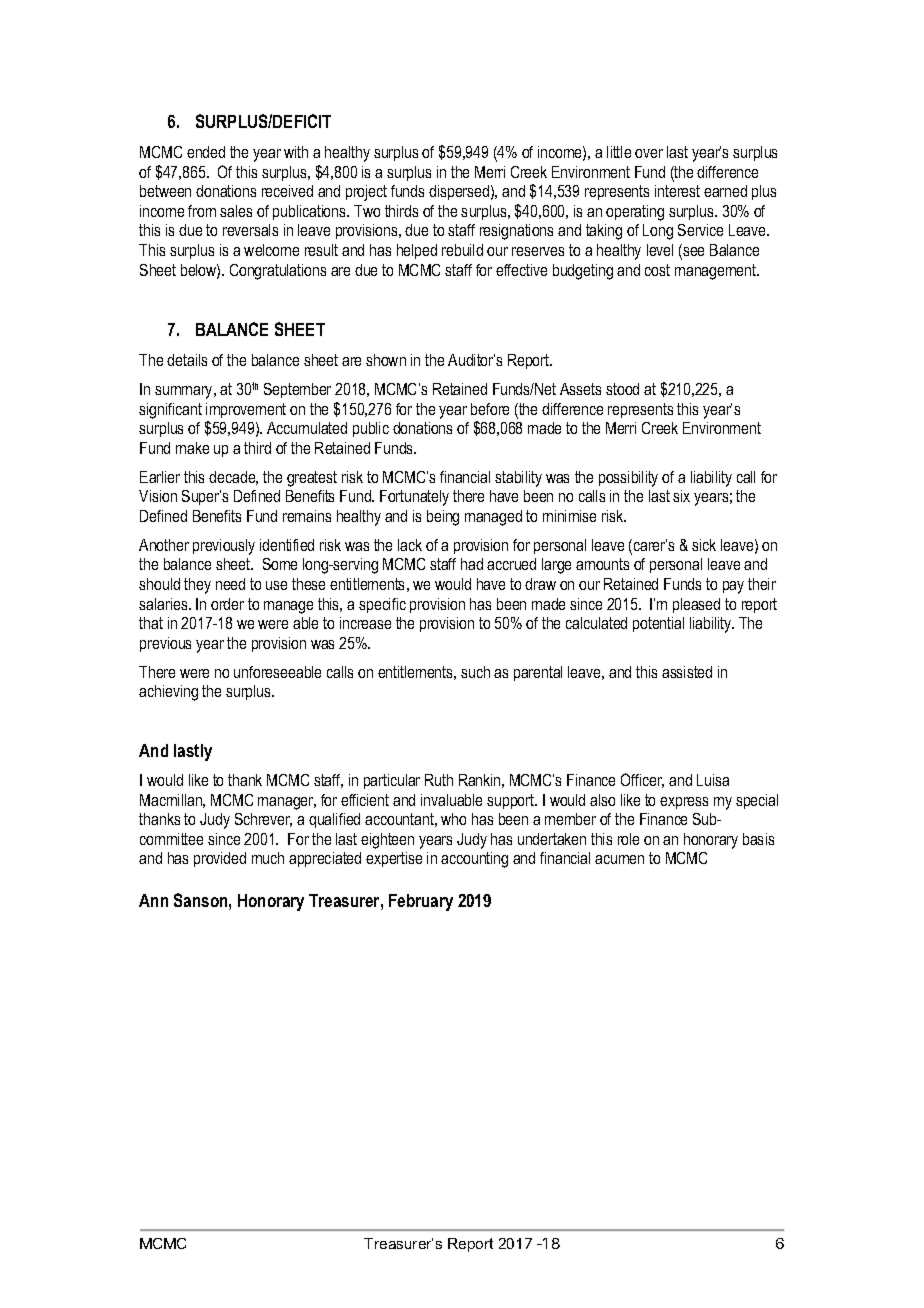 The image size is (924, 1308). I want to click on details, so click(187, 360).
